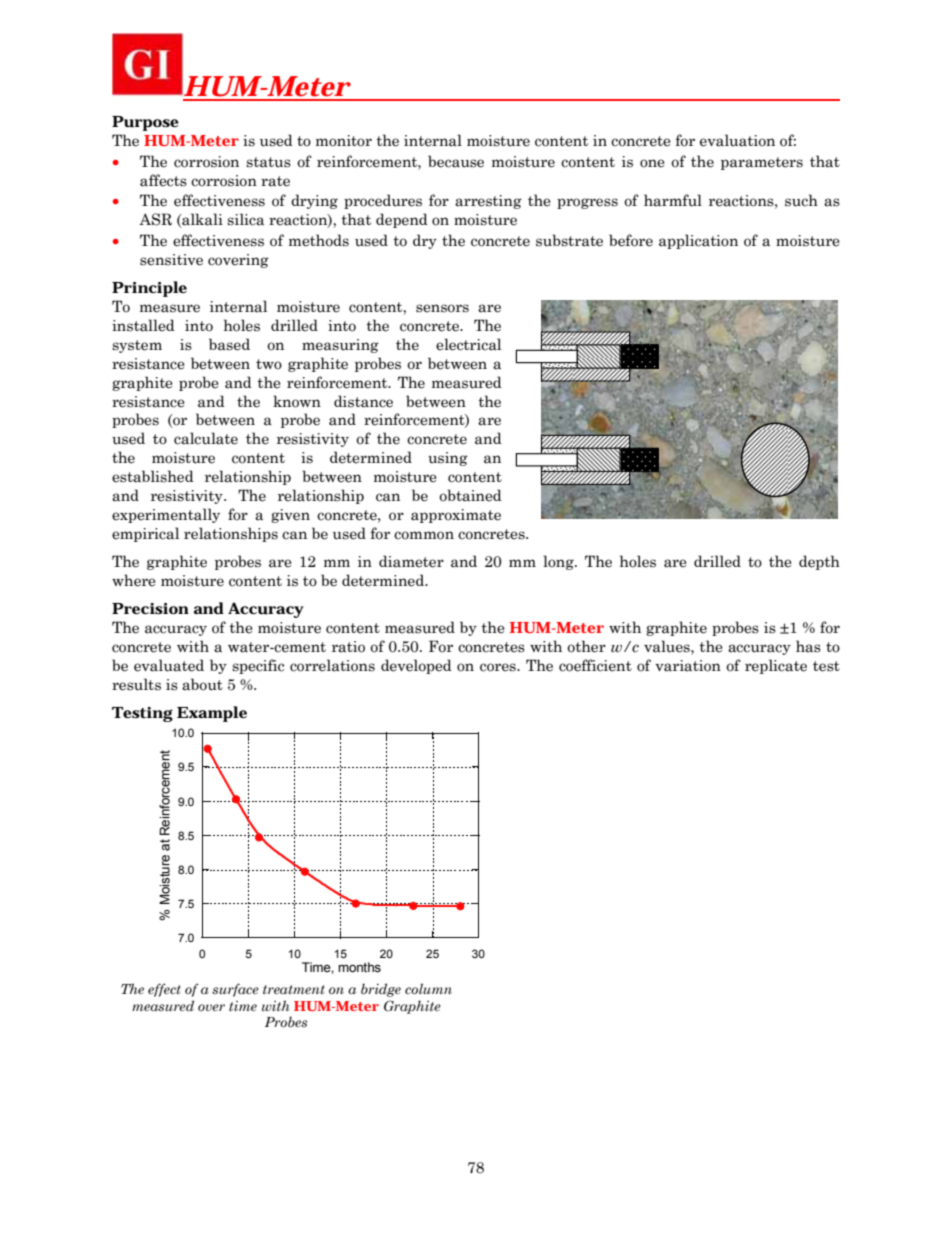 Image resolution: width=952 pixels, height=1233 pixels. What do you see at coordinates (212, 714) in the document?
I see `Example` at bounding box center [212, 714].
